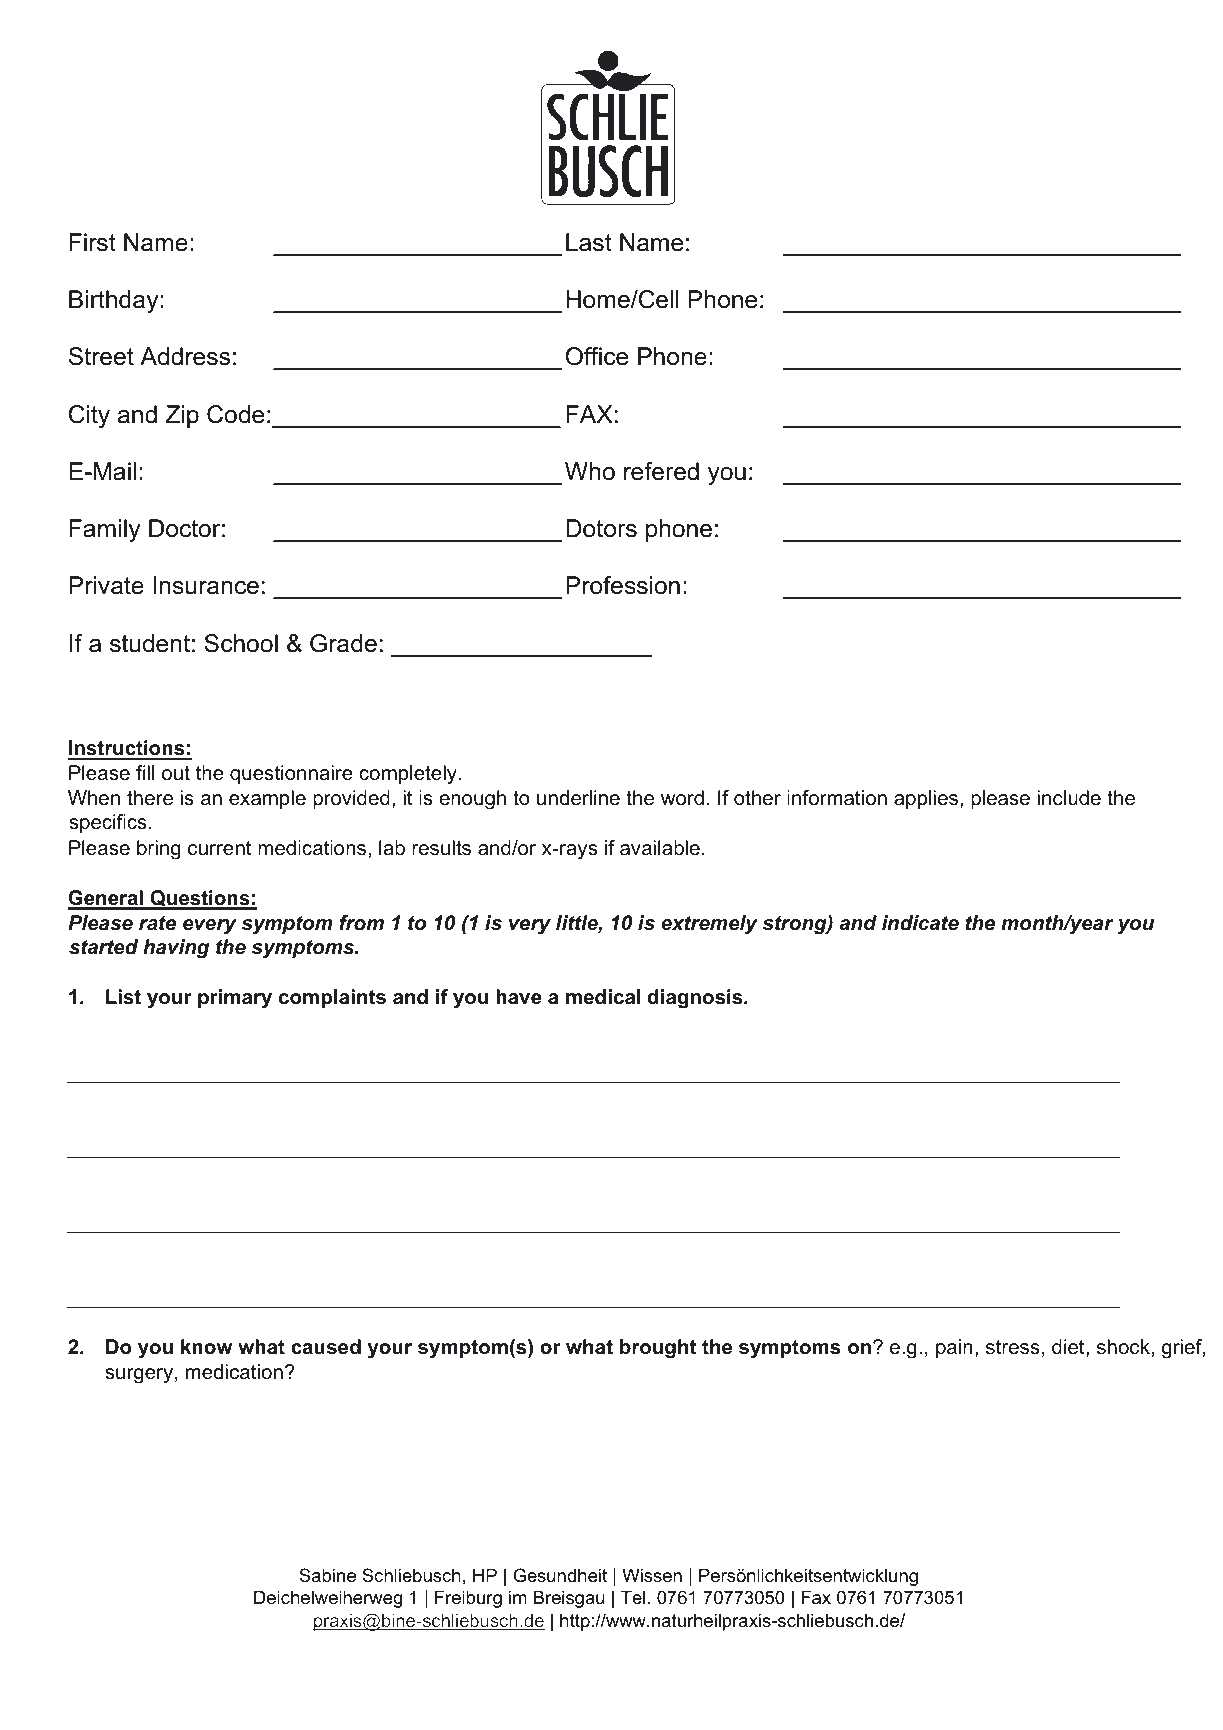  Describe the element at coordinates (658, 1349) in the screenshot. I see `brought` at that location.
